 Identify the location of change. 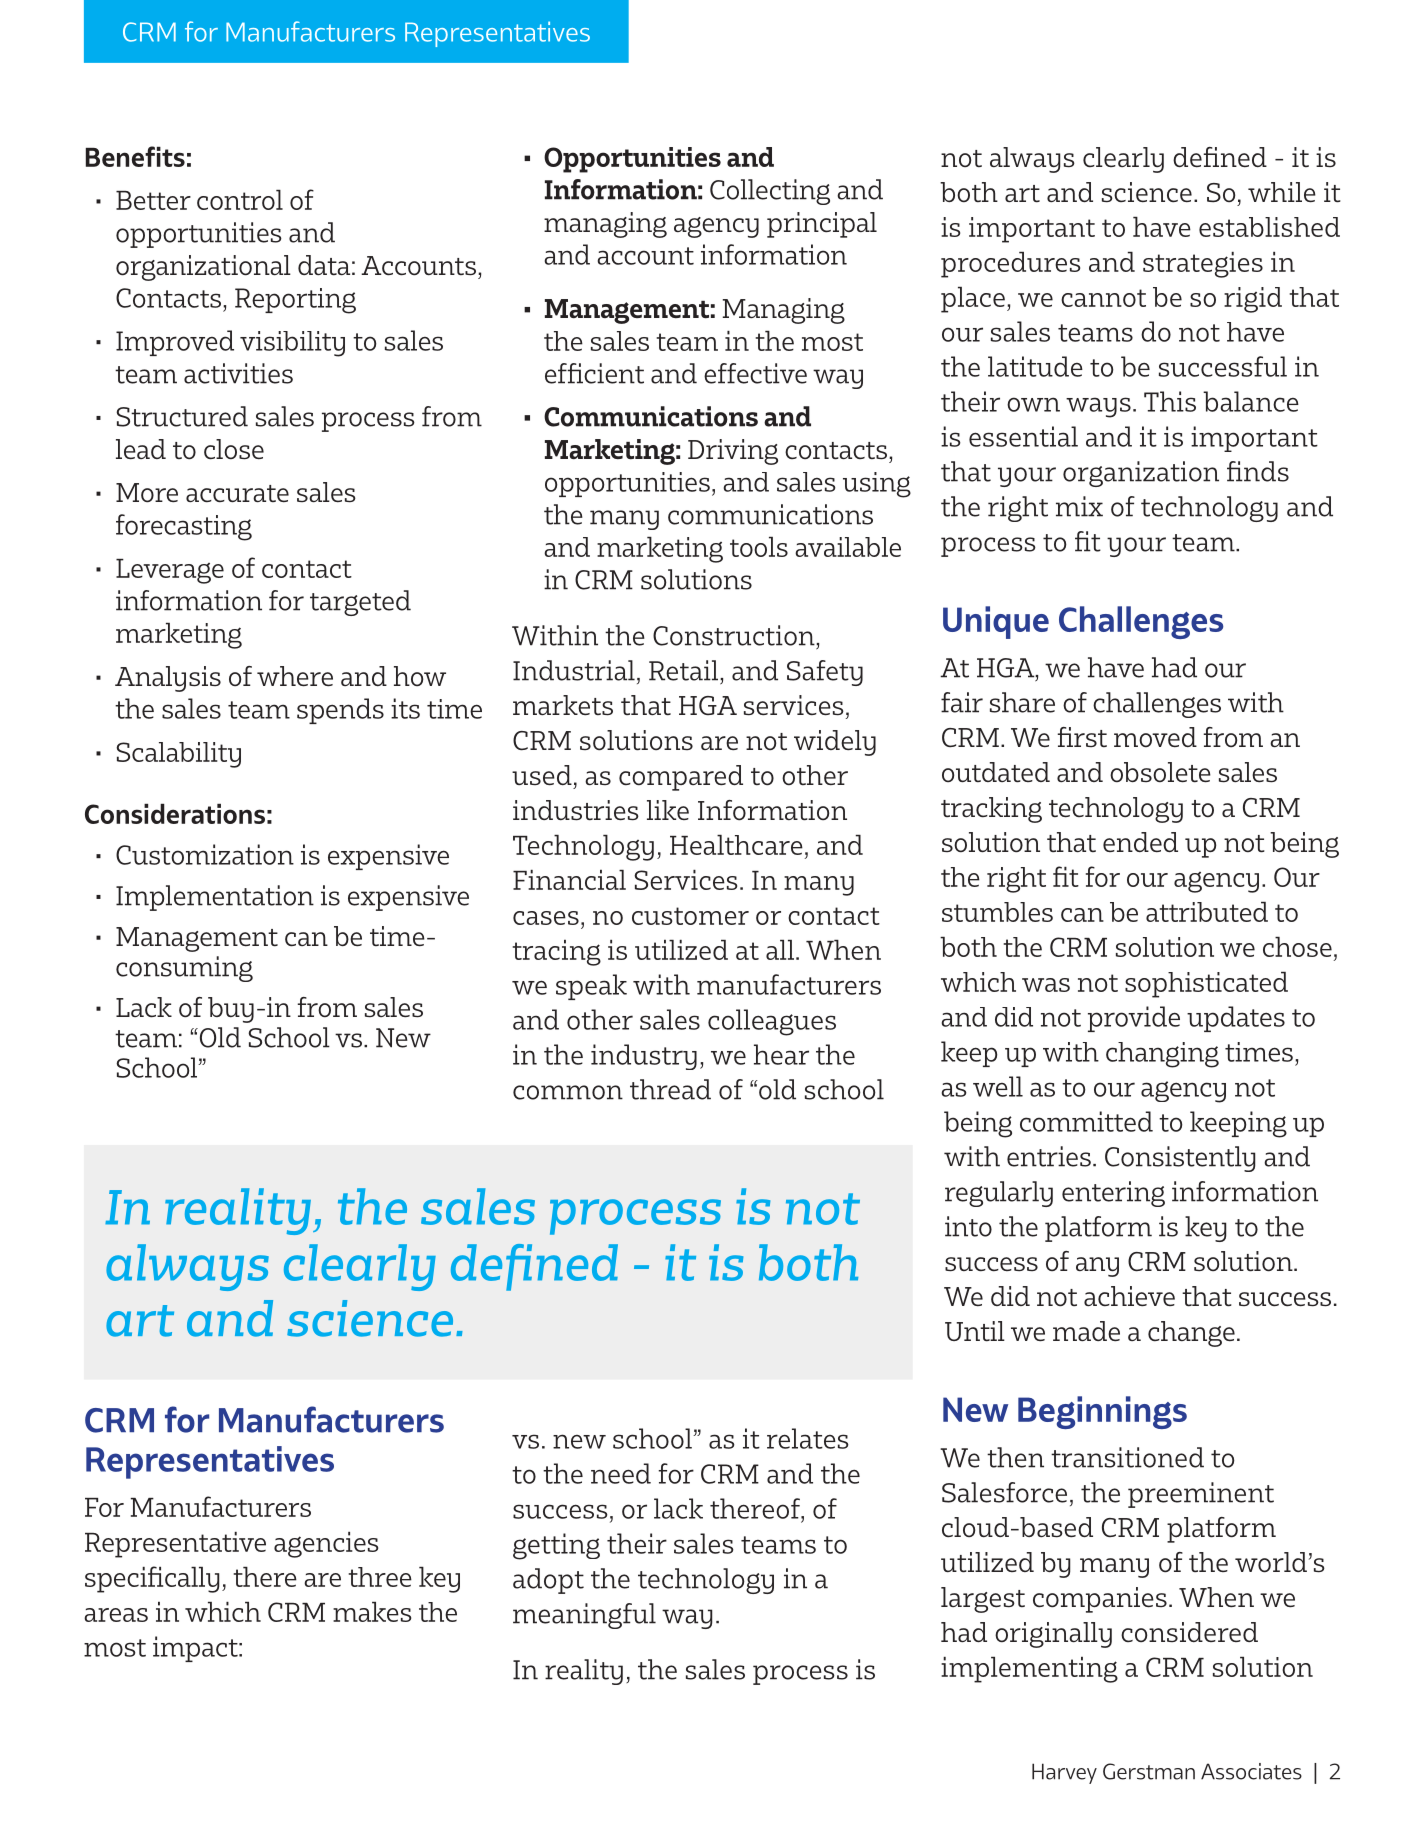
(1191, 1334).
